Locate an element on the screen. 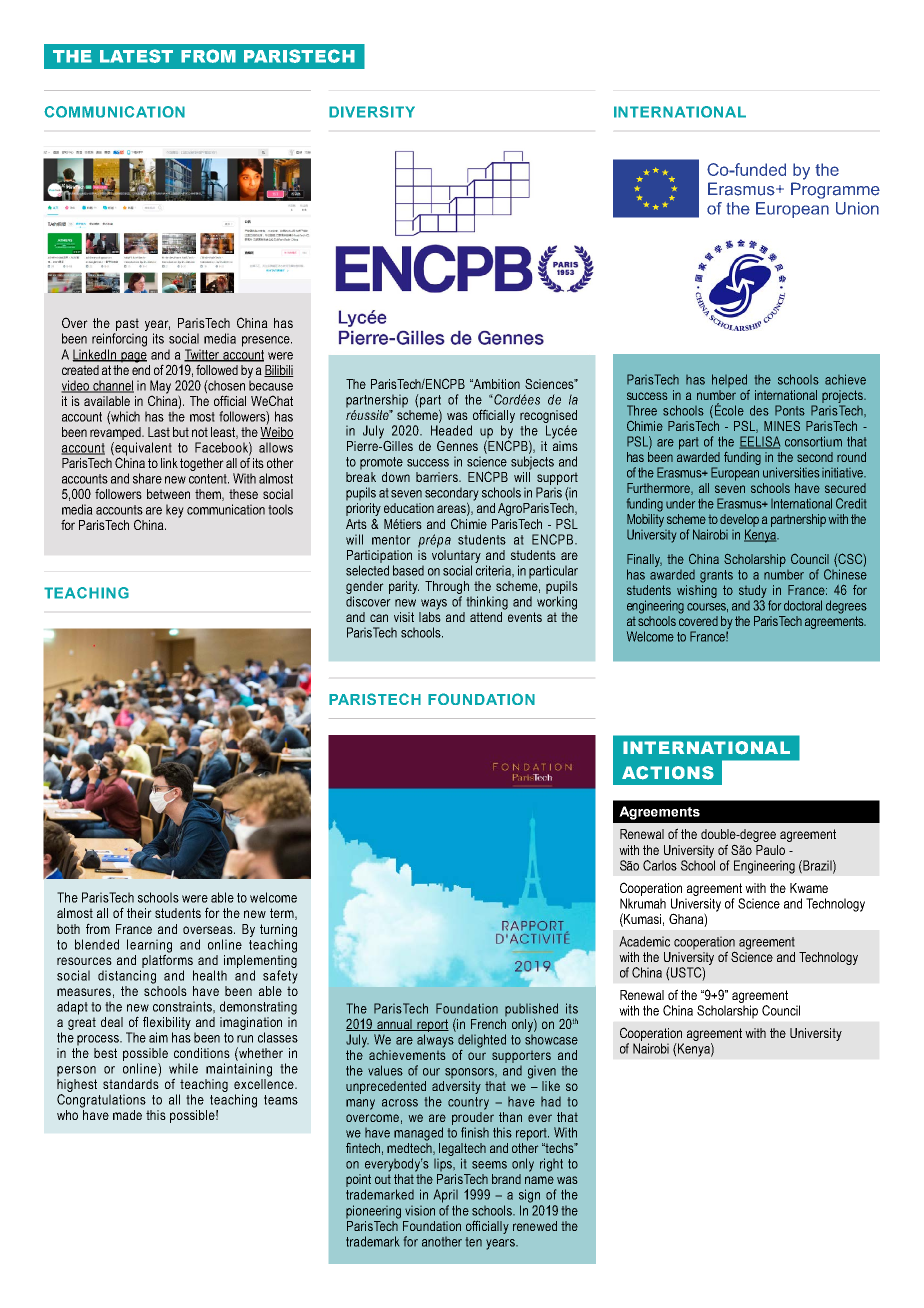  helped is located at coordinates (729, 380).
